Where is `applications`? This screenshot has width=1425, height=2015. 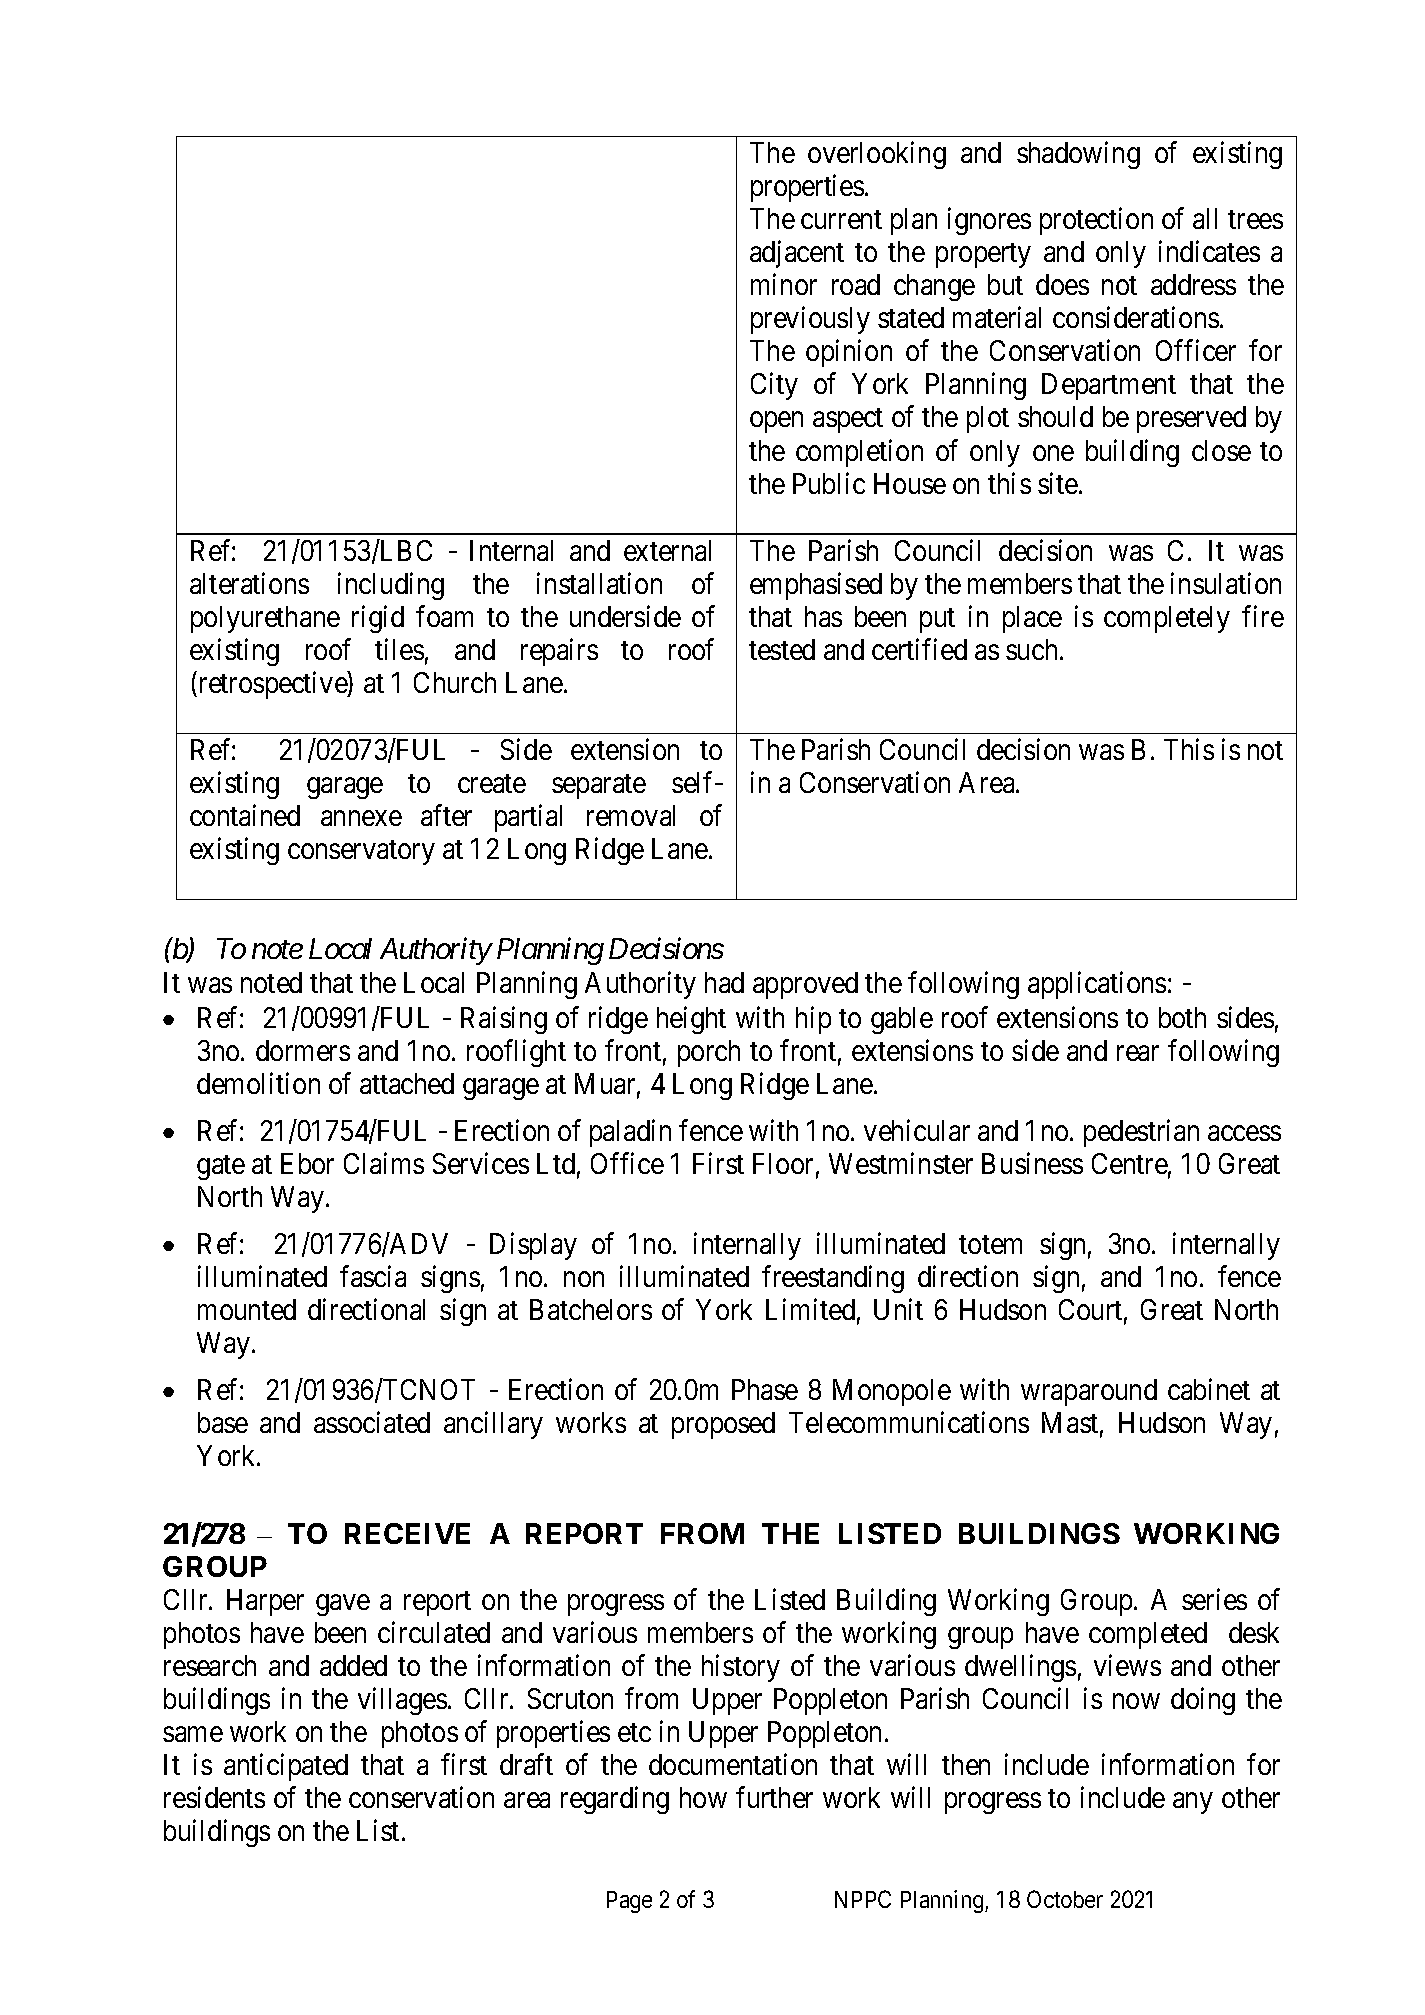
applications is located at coordinates (1097, 985).
